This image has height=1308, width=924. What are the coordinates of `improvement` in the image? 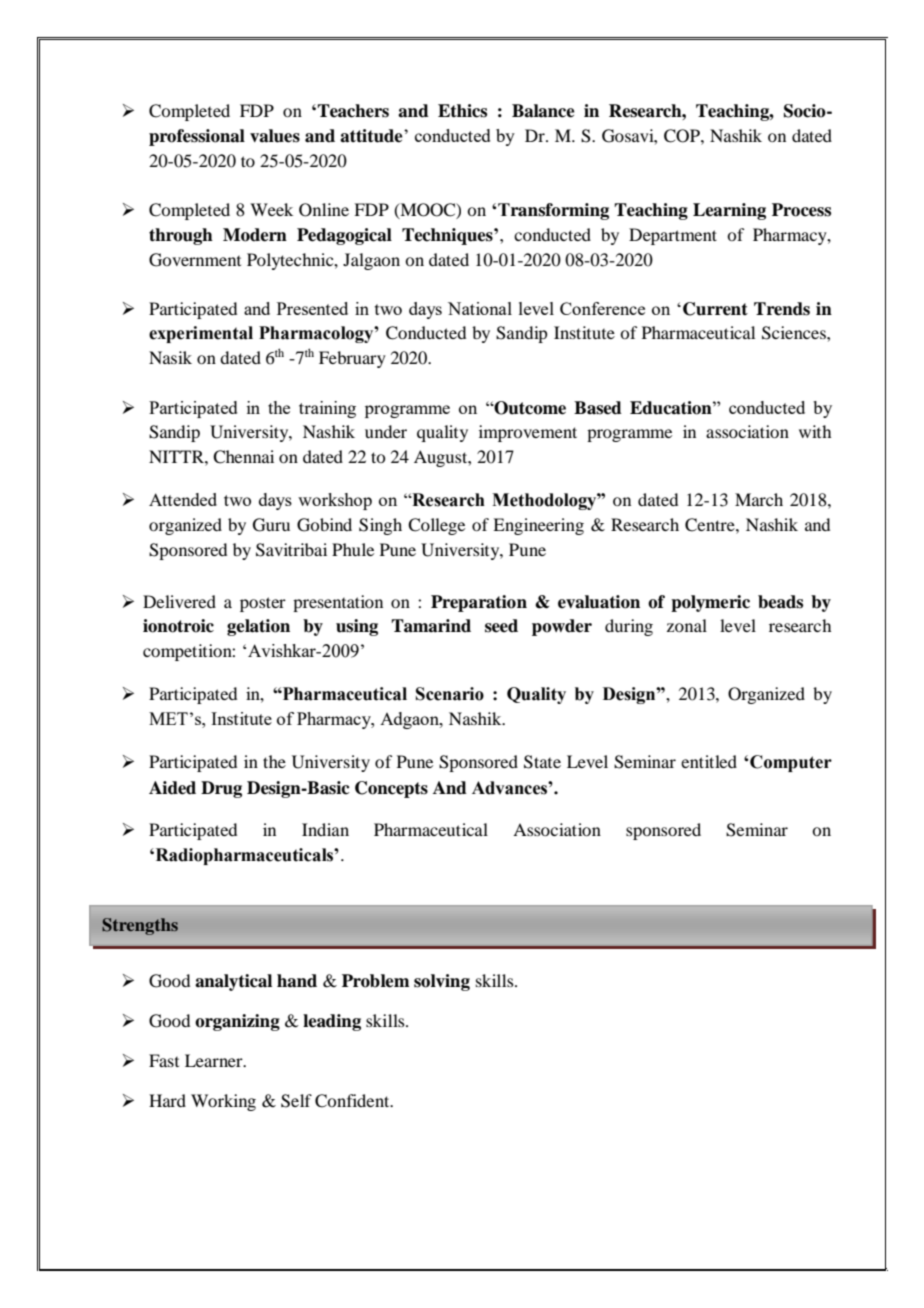 It's located at (528, 433).
